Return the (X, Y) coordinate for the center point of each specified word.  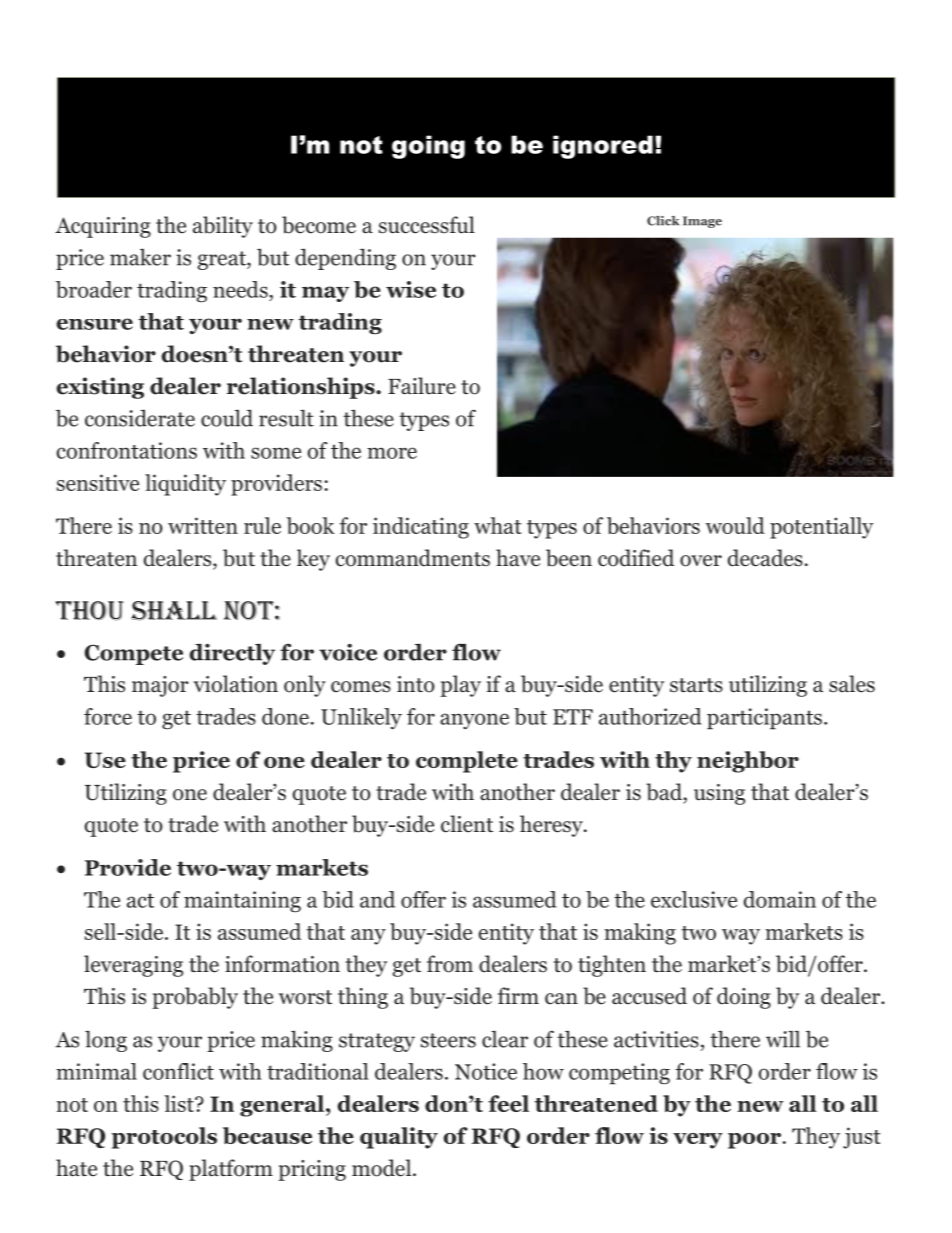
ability (223, 227)
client (467, 824)
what (498, 525)
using (719, 794)
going (428, 147)
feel (508, 1103)
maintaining (242, 901)
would (735, 525)
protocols (164, 1138)
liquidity (185, 485)
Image (702, 222)
